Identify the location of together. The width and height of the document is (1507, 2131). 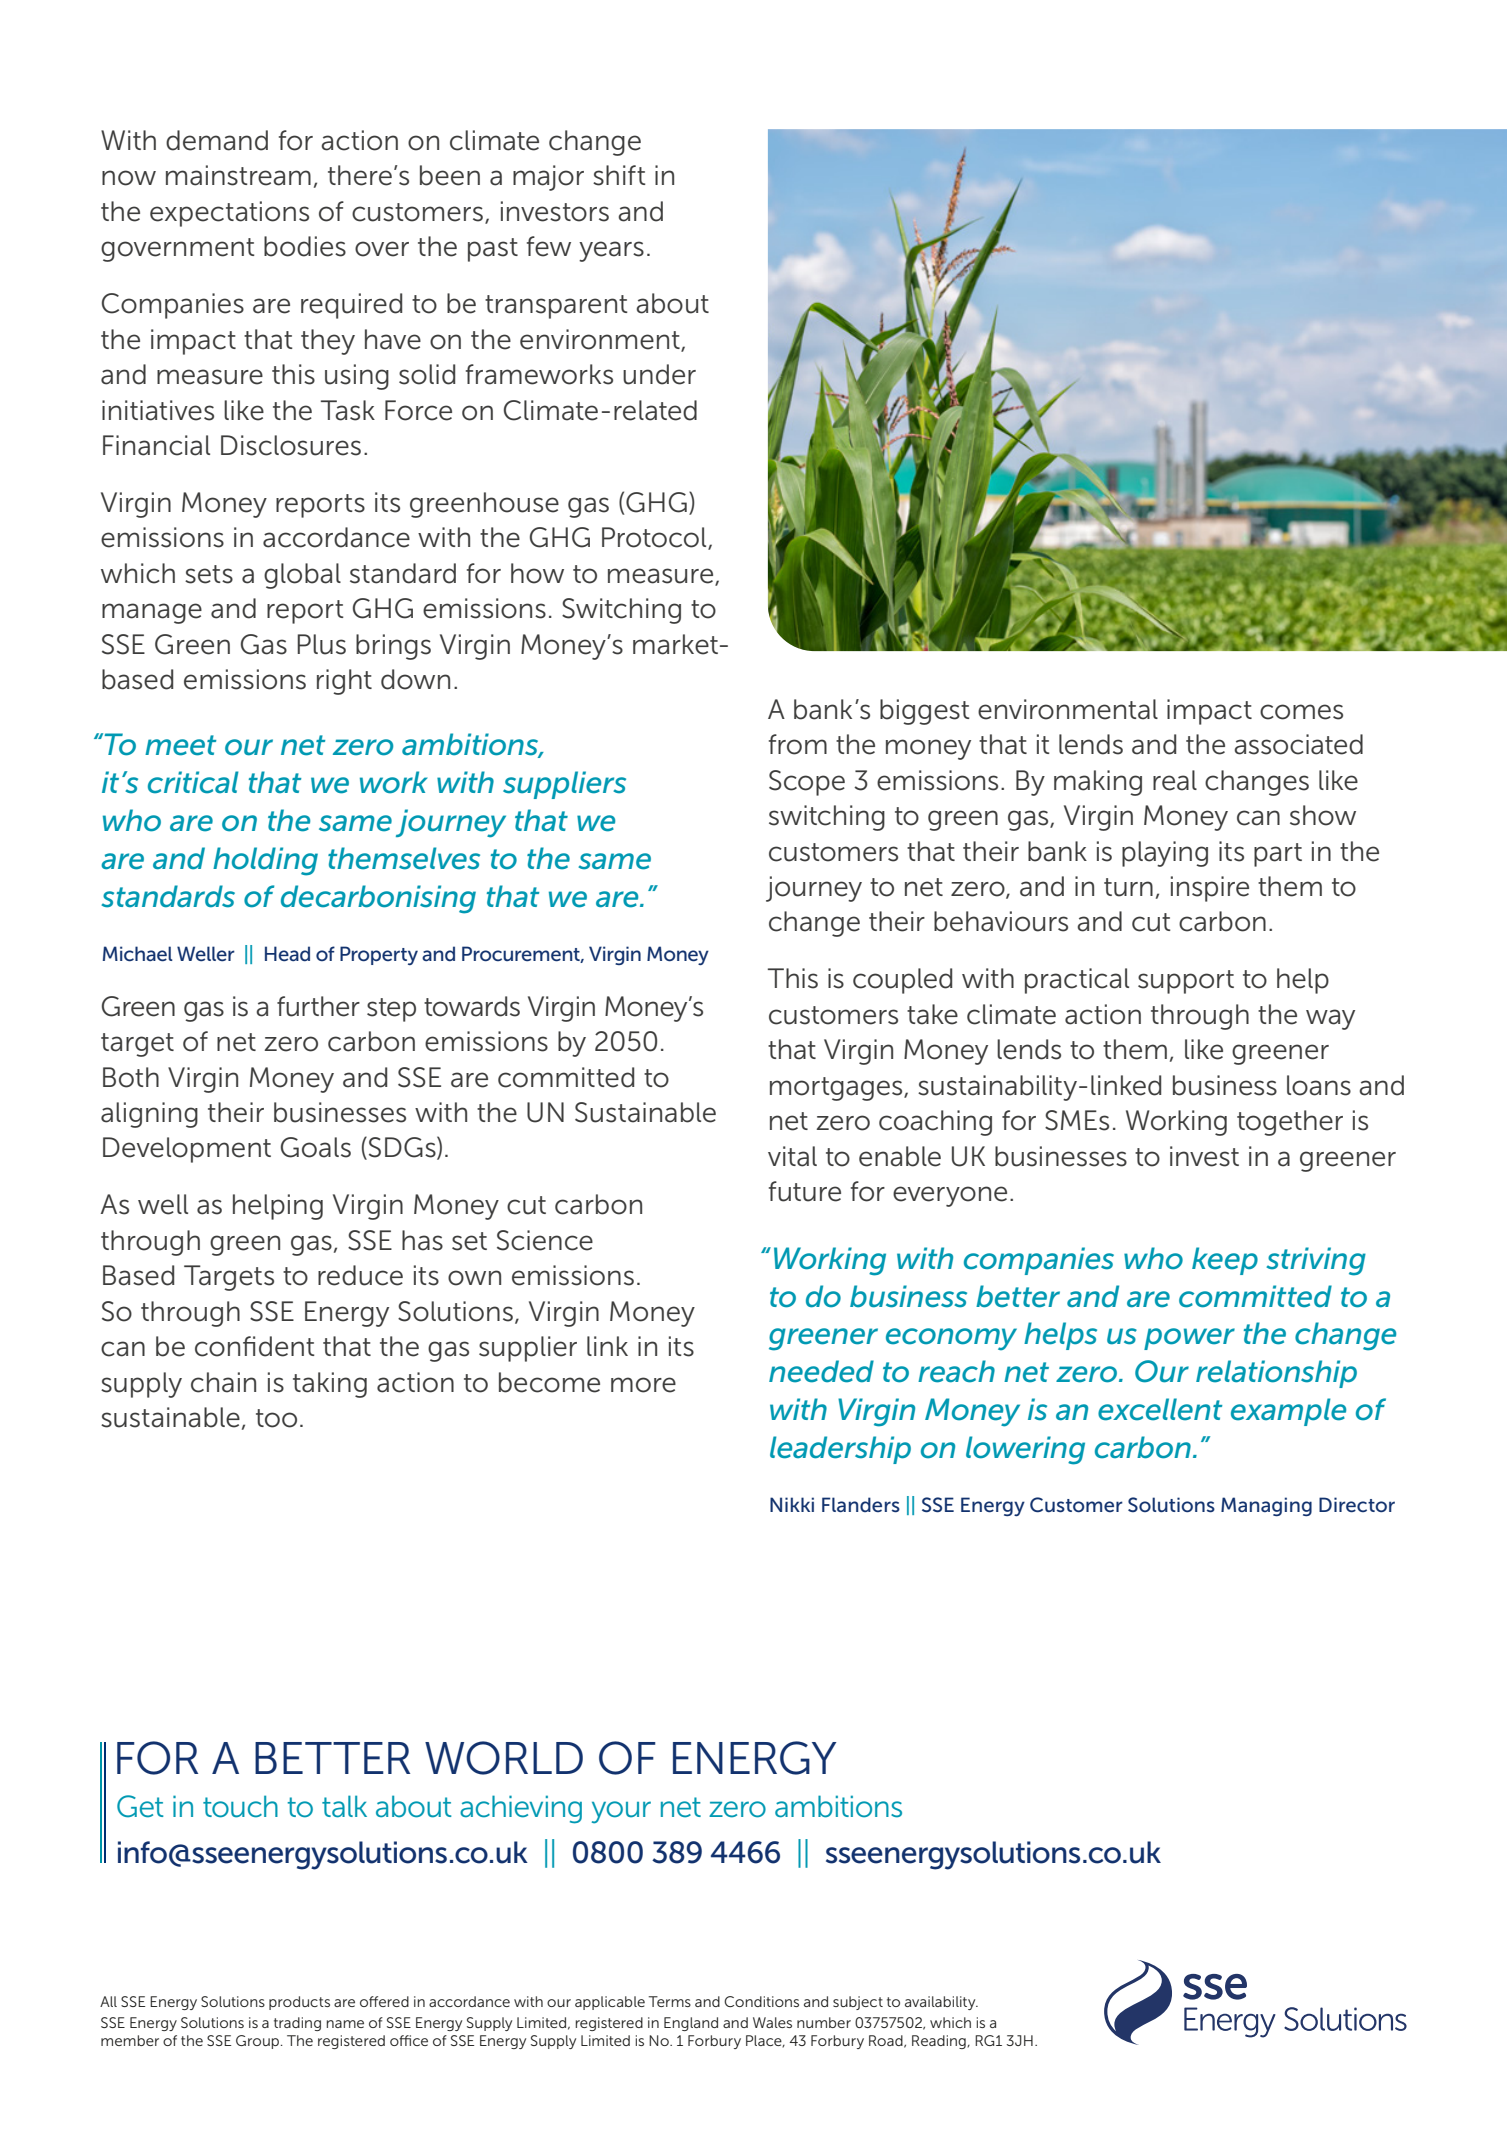
(1290, 1123).
